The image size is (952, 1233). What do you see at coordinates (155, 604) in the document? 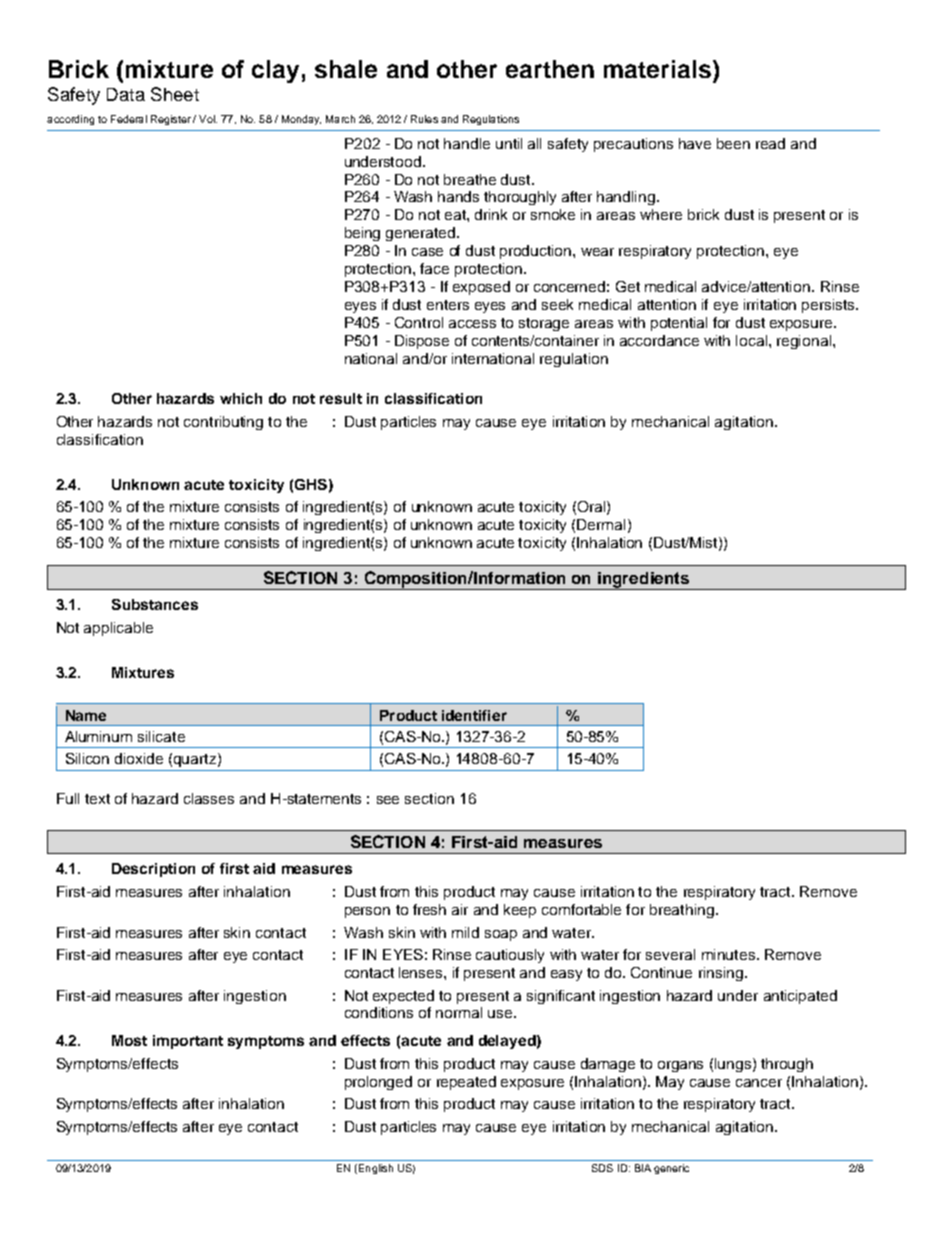
I see `Substances` at bounding box center [155, 604].
